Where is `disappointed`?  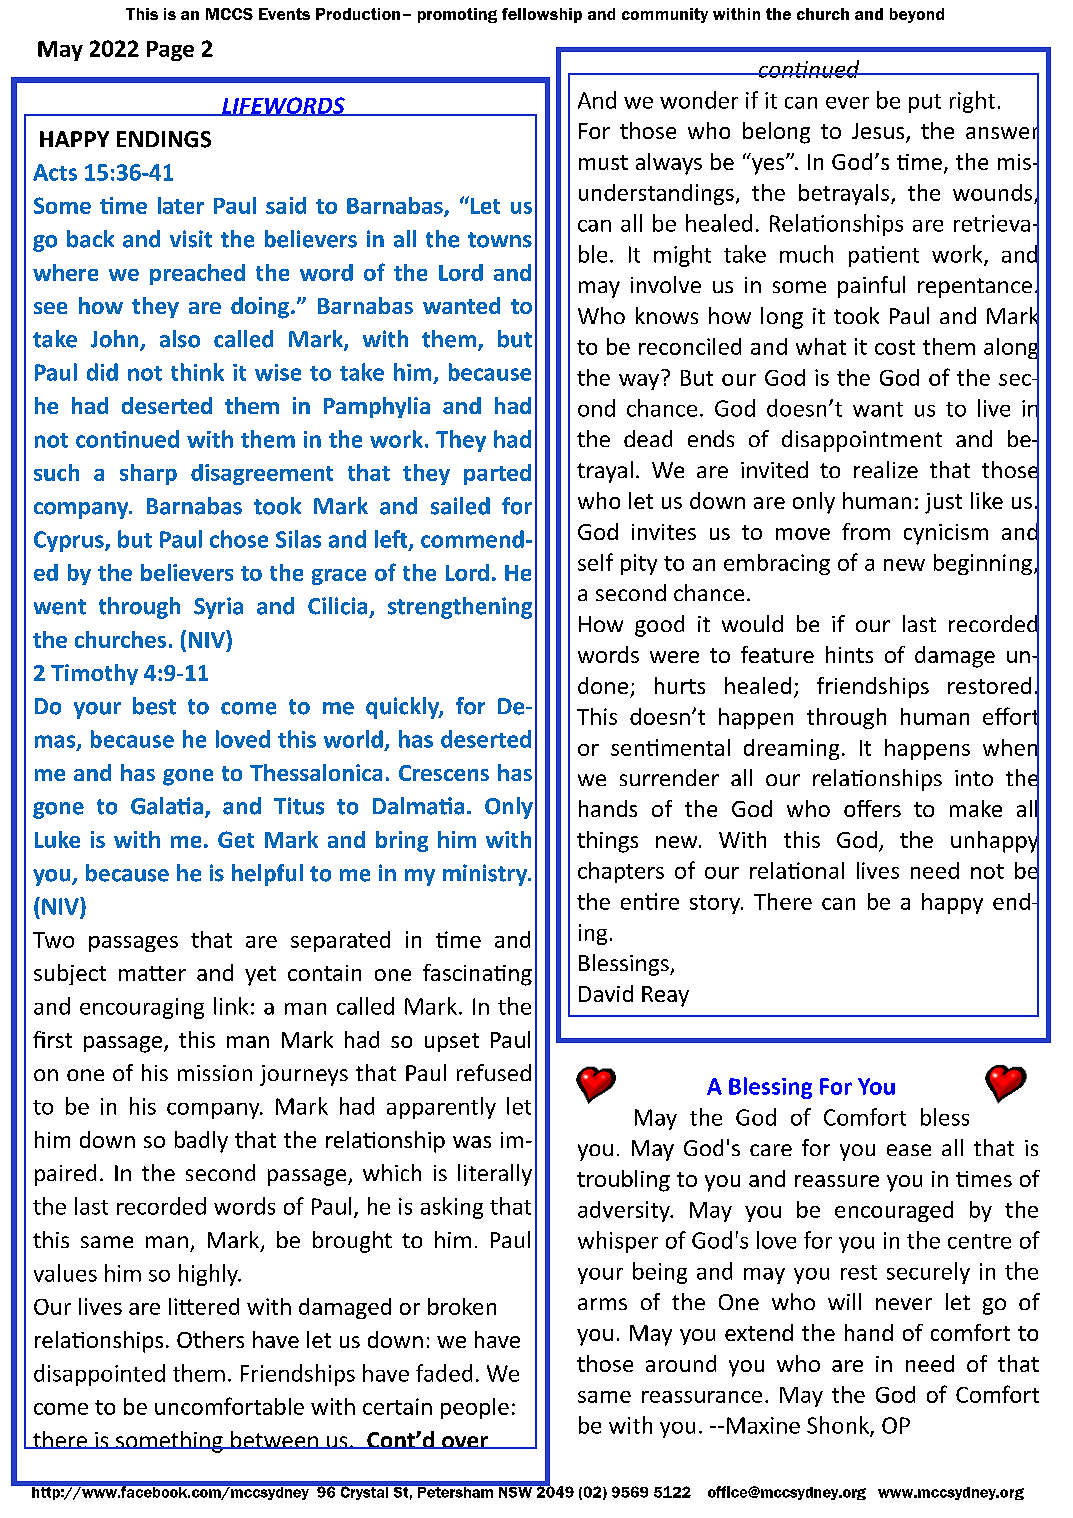 disappointed is located at coordinates (99, 1375).
